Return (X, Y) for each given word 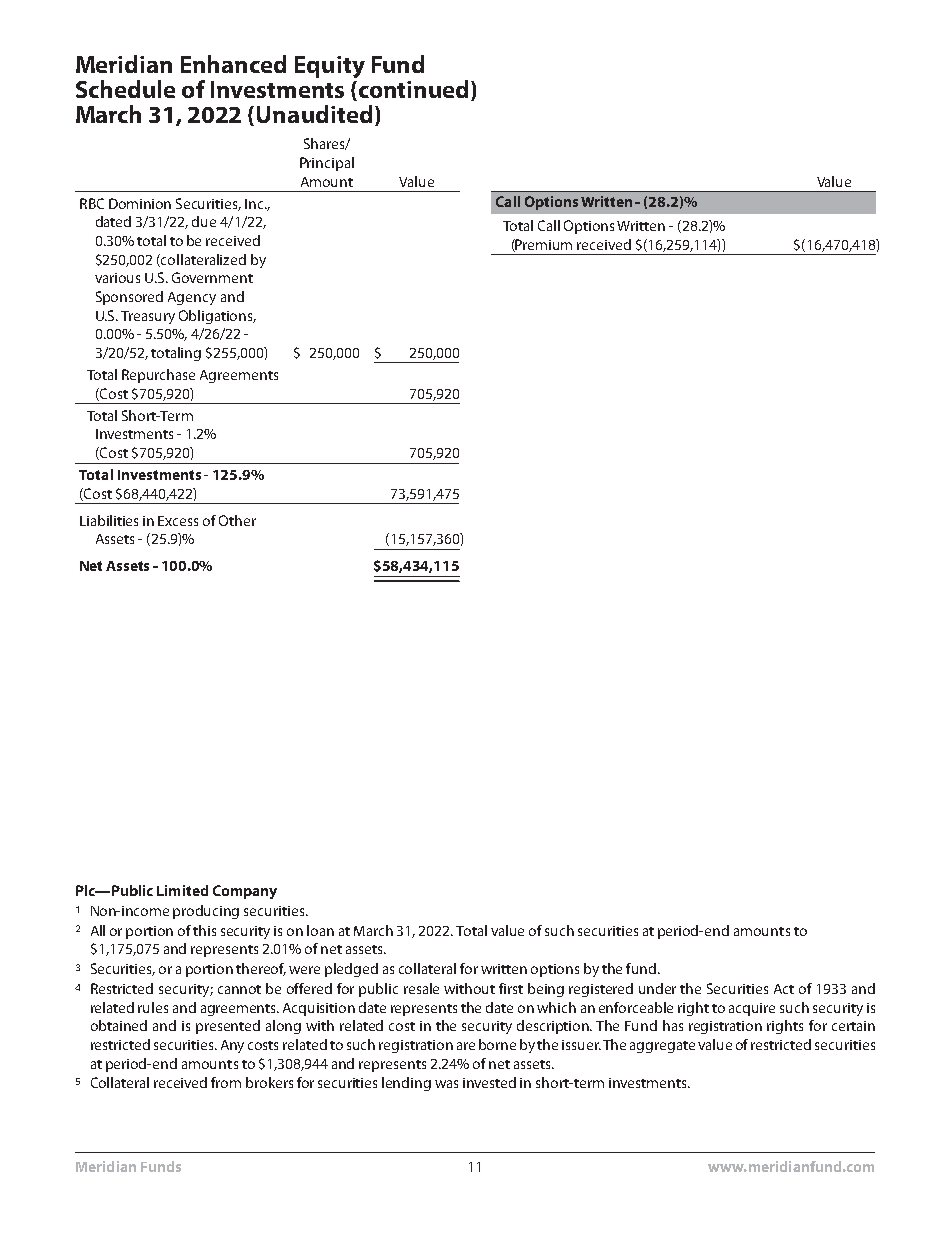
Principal (327, 164)
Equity (330, 67)
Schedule (125, 89)
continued (412, 90)
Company (245, 892)
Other (237, 520)
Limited (182, 890)
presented (228, 1027)
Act (784, 989)
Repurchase (158, 376)
